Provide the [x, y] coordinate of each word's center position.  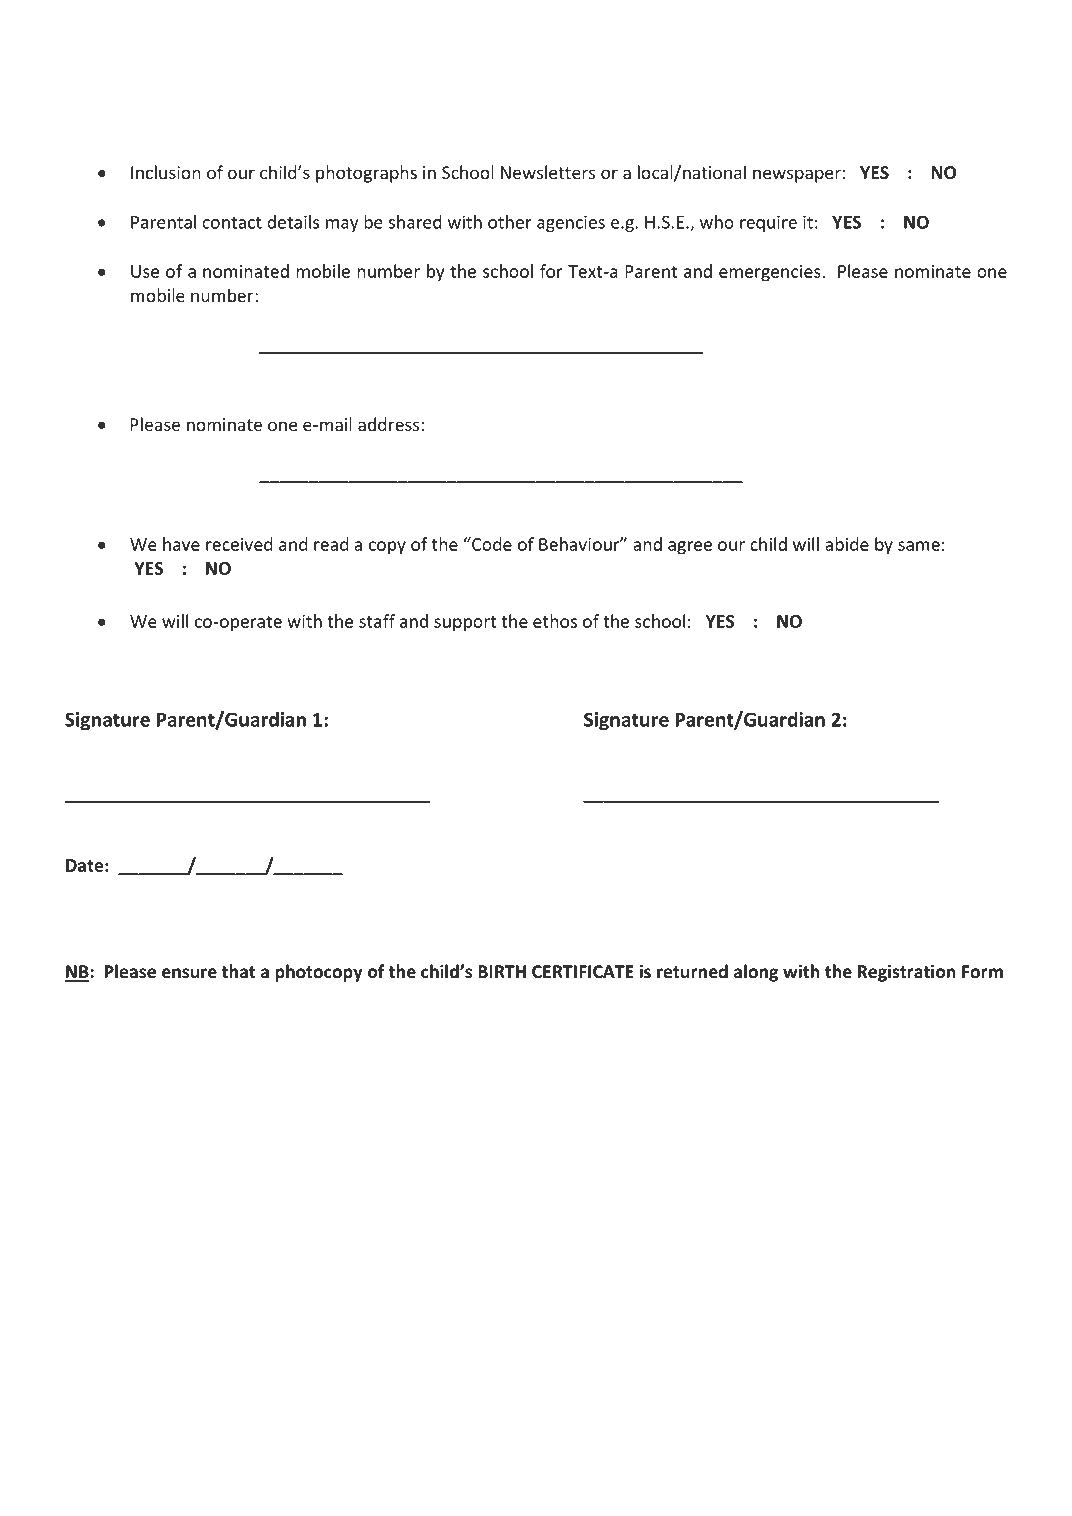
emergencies [771, 273]
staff [377, 621]
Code [491, 544]
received [239, 544]
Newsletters [548, 172]
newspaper [797, 176]
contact [232, 223]
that [238, 971]
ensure [189, 973]
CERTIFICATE [583, 971]
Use [145, 271]
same [919, 546]
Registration [907, 973]
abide [847, 544]
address [388, 424]
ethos [555, 621]
